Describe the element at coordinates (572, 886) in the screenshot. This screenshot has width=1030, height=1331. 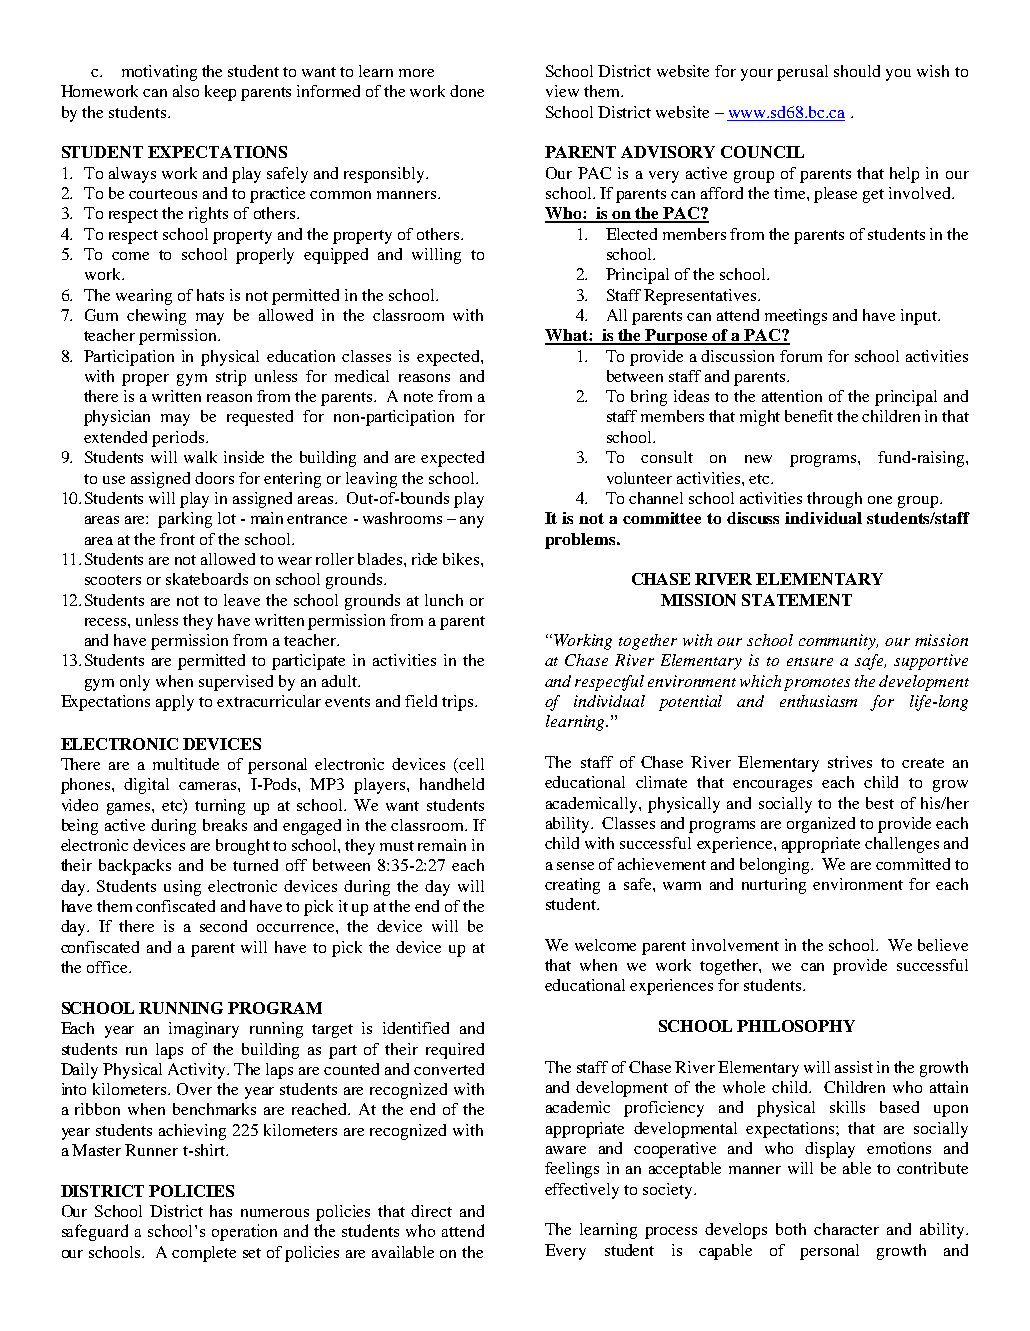
I see `creating` at that location.
